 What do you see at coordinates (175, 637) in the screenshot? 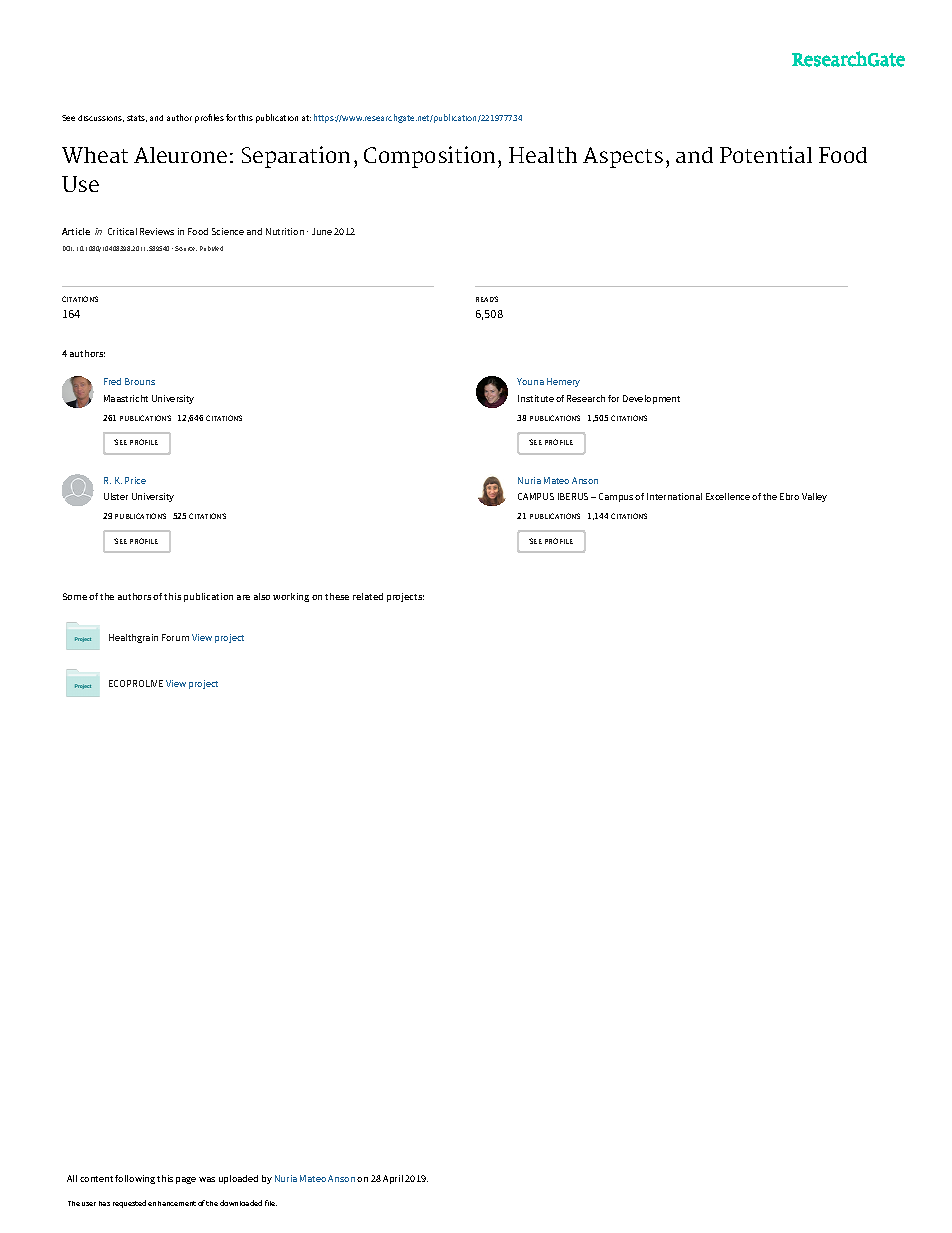
I see `Forum` at bounding box center [175, 637].
